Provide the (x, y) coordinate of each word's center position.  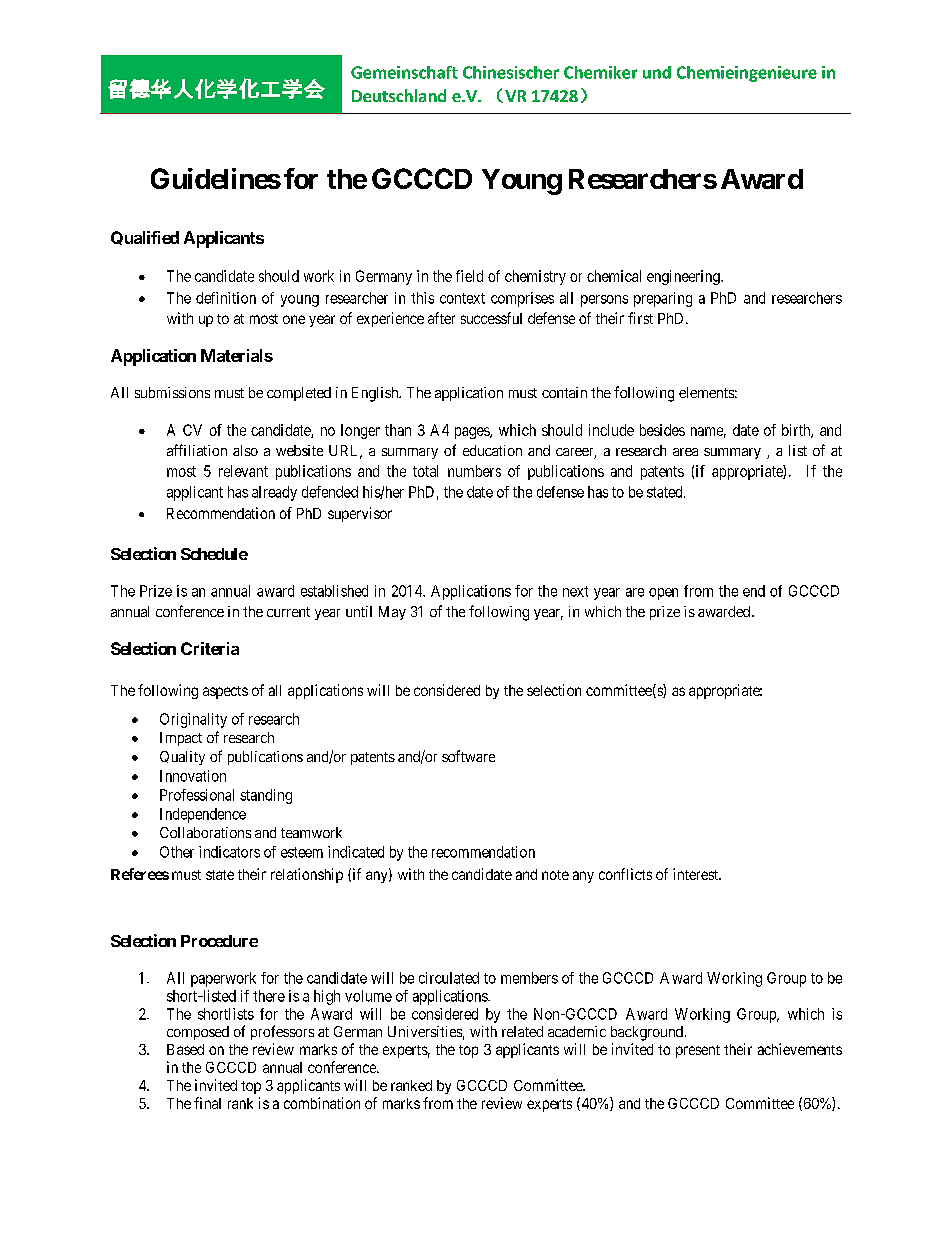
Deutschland (399, 95)
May (392, 613)
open (663, 594)
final (207, 1103)
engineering (684, 277)
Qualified (145, 238)
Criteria (210, 648)
